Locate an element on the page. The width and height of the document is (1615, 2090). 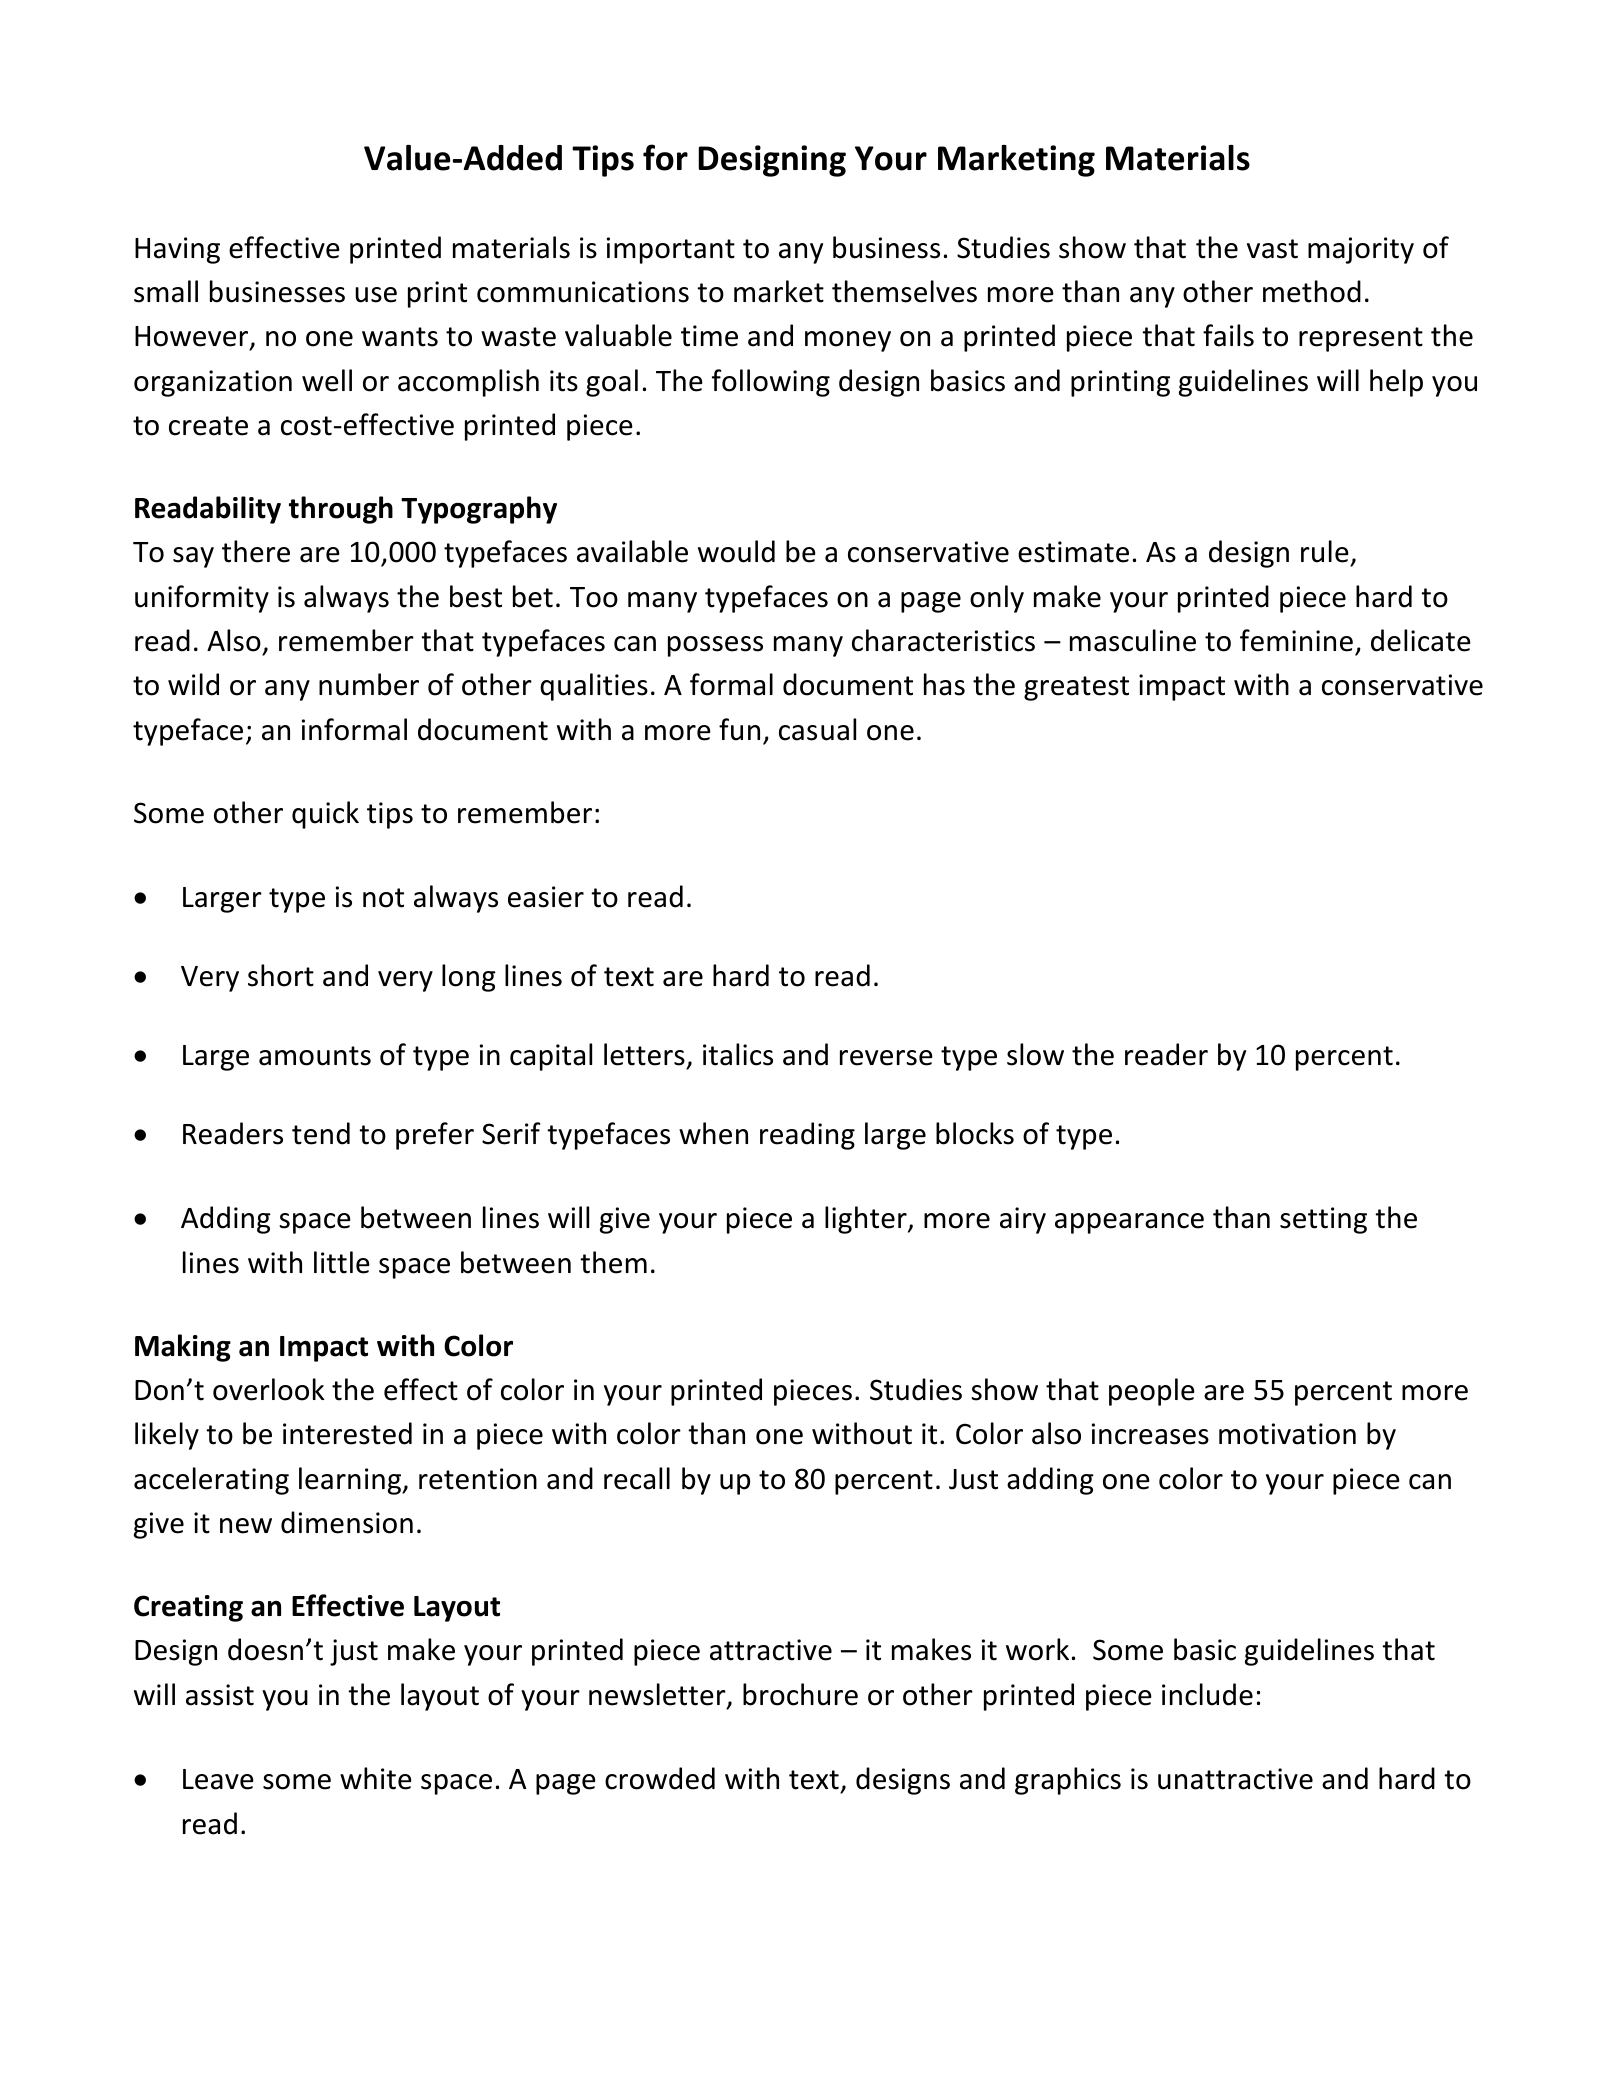
italics is located at coordinates (738, 1054).
